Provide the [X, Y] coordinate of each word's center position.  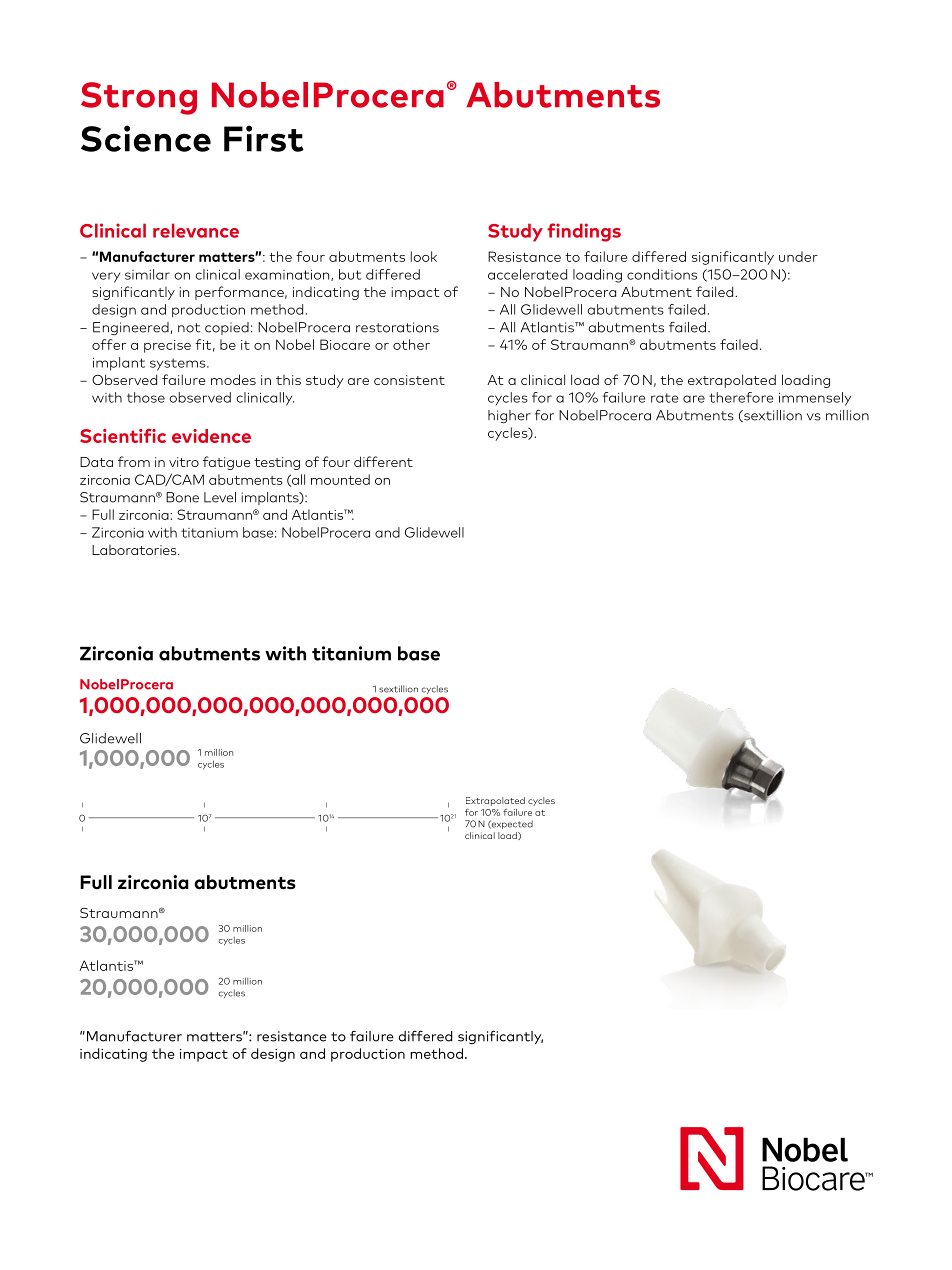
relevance [196, 230]
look [424, 256]
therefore [741, 397]
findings [584, 232]
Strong [139, 98]
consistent [409, 380]
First [264, 138]
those [146, 397]
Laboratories [135, 550]
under [798, 256]
